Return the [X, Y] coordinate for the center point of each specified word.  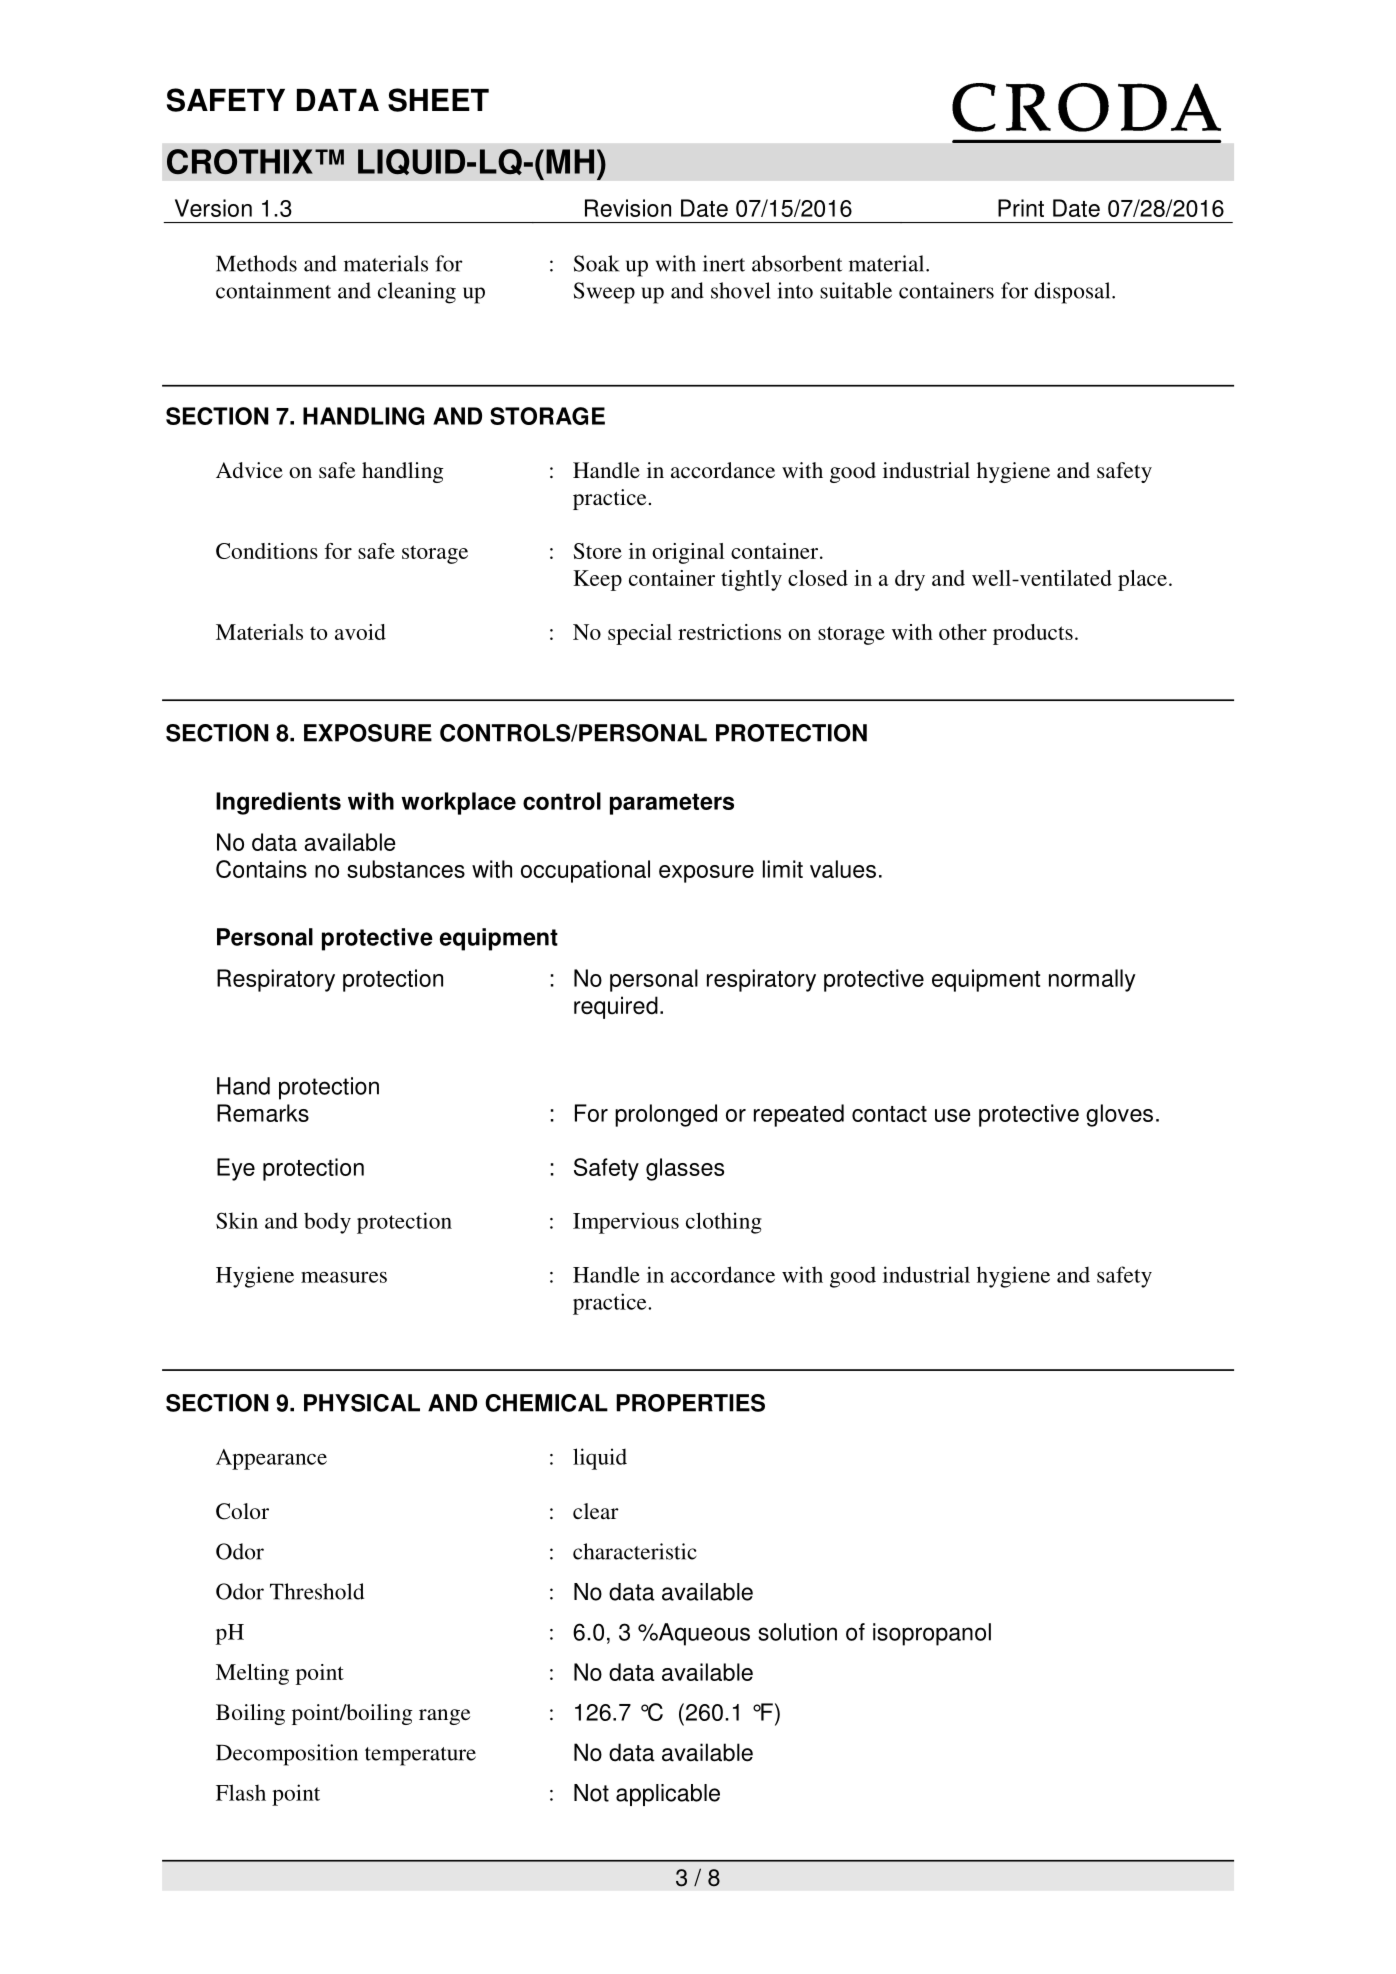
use [953, 1115]
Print [1021, 208]
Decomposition [287, 1755]
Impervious [626, 1223]
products [1033, 634]
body [327, 1223]
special [640, 634]
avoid [360, 632]
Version [213, 208]
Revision [628, 208]
